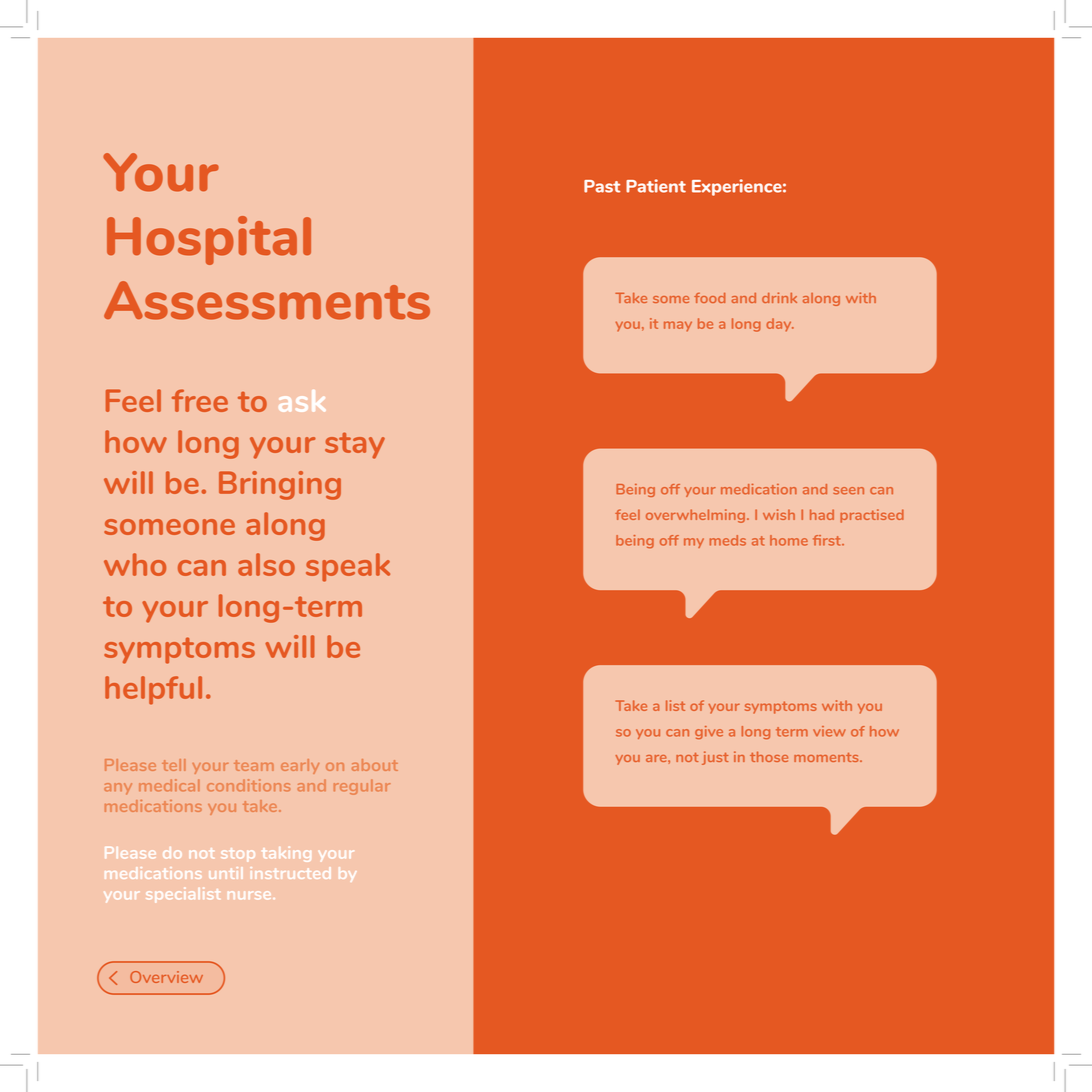 This page has width=1092, height=1092. Describe the element at coordinates (209, 240) in the page. I see `Hospital` at that location.
